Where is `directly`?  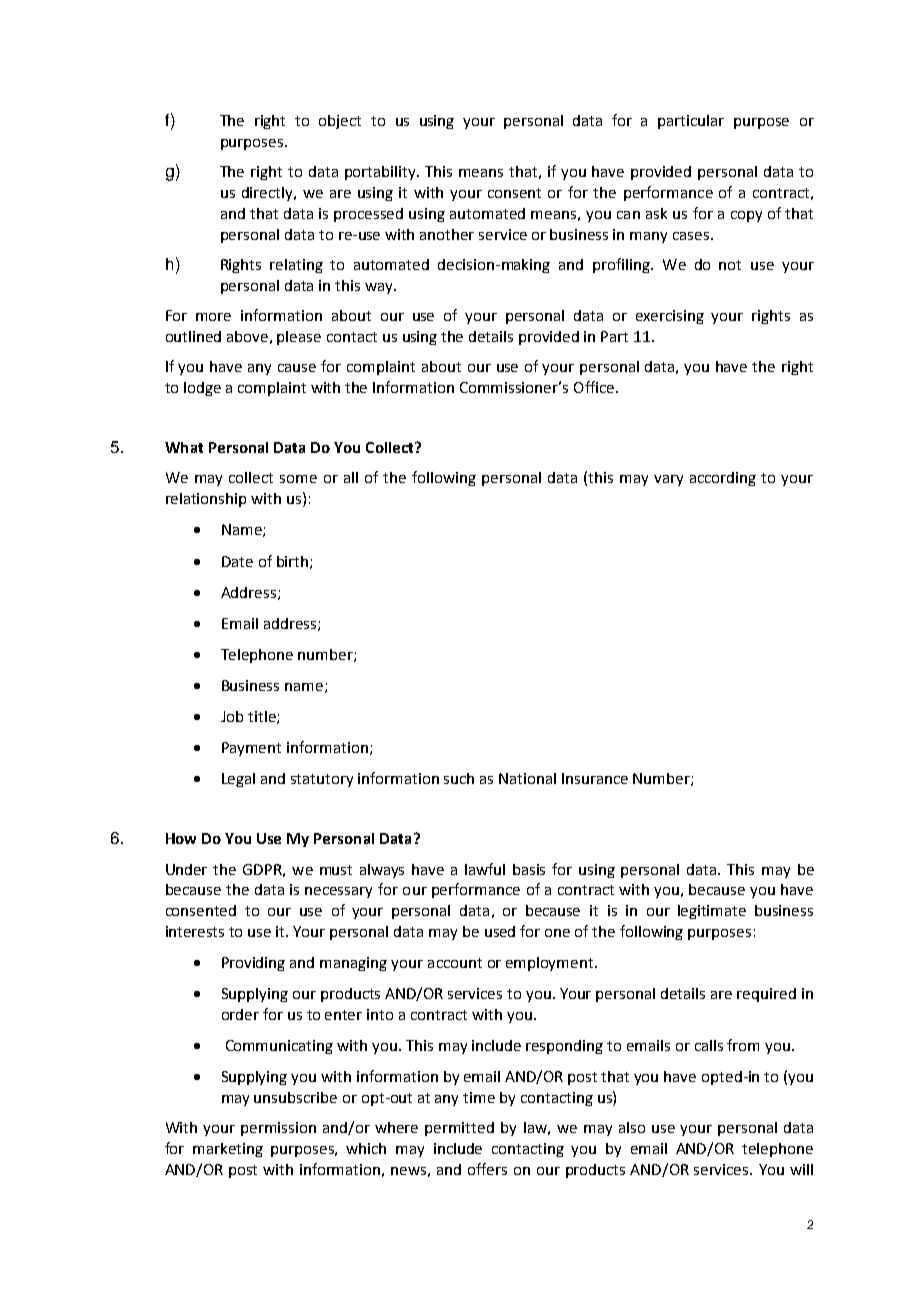 directly is located at coordinates (268, 194).
